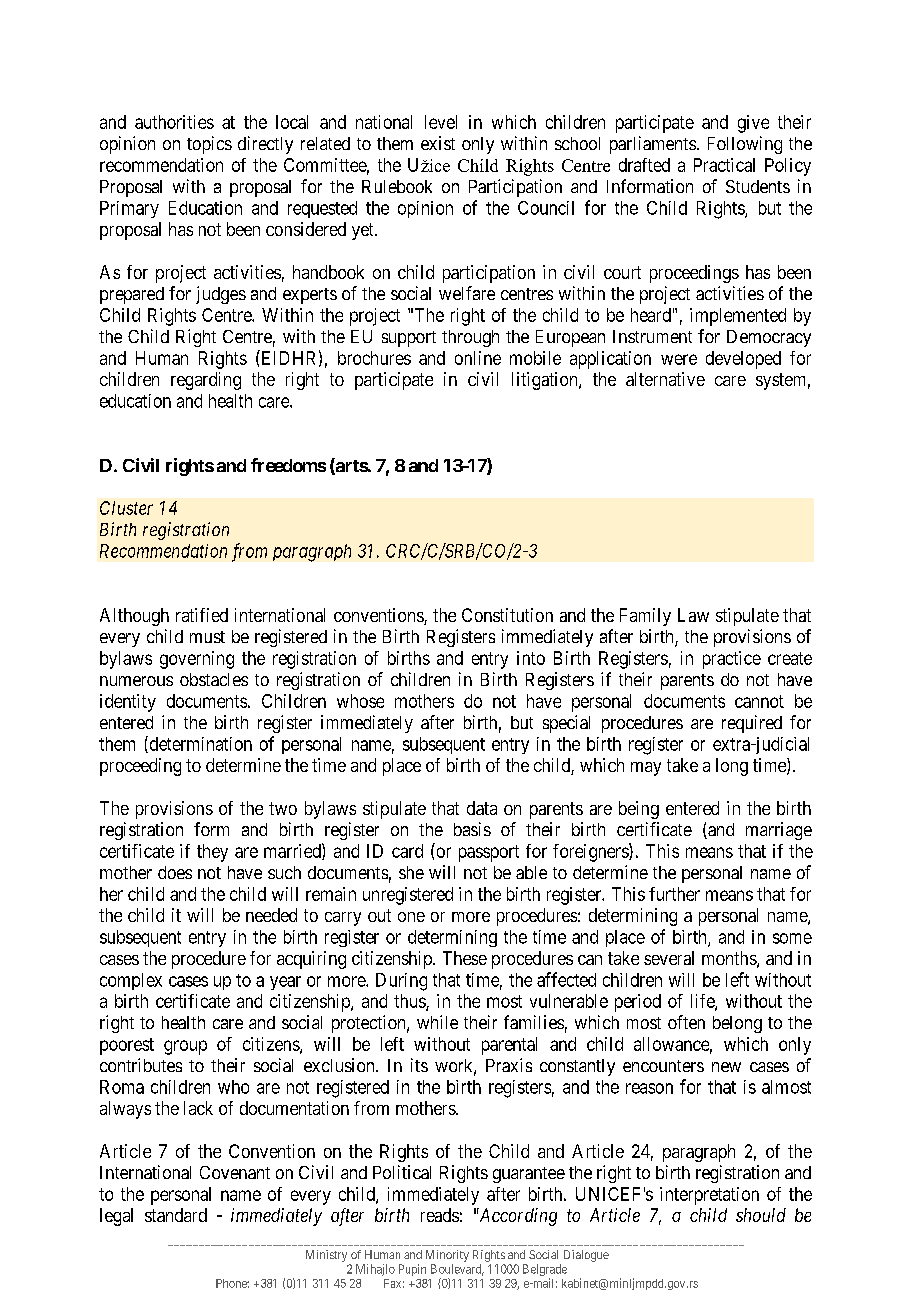 Image resolution: width=924 pixels, height=1308 pixels. What do you see at coordinates (131, 981) in the screenshot?
I see `complex` at bounding box center [131, 981].
